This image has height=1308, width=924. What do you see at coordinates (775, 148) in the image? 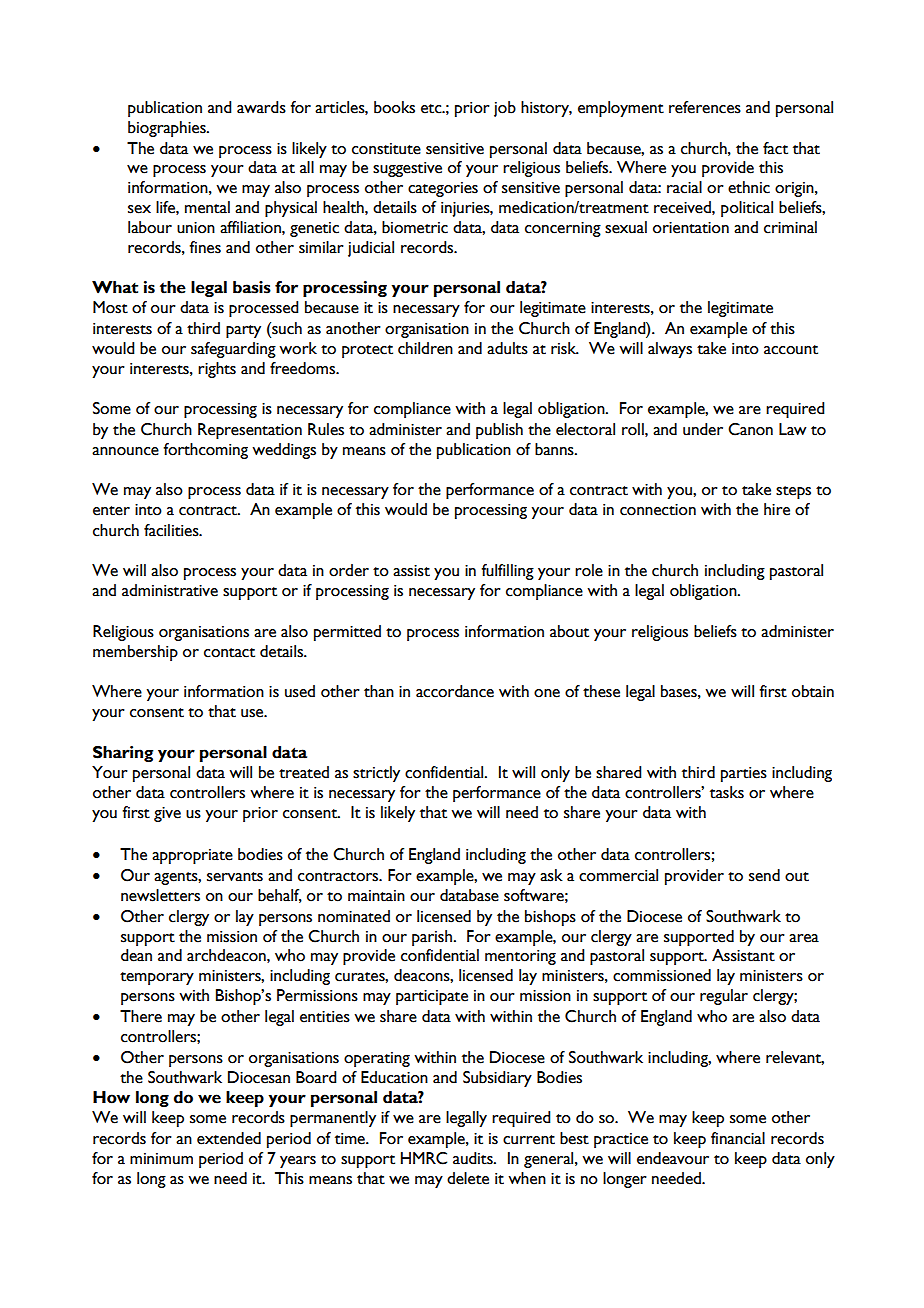
I see `fact` at bounding box center [775, 148].
